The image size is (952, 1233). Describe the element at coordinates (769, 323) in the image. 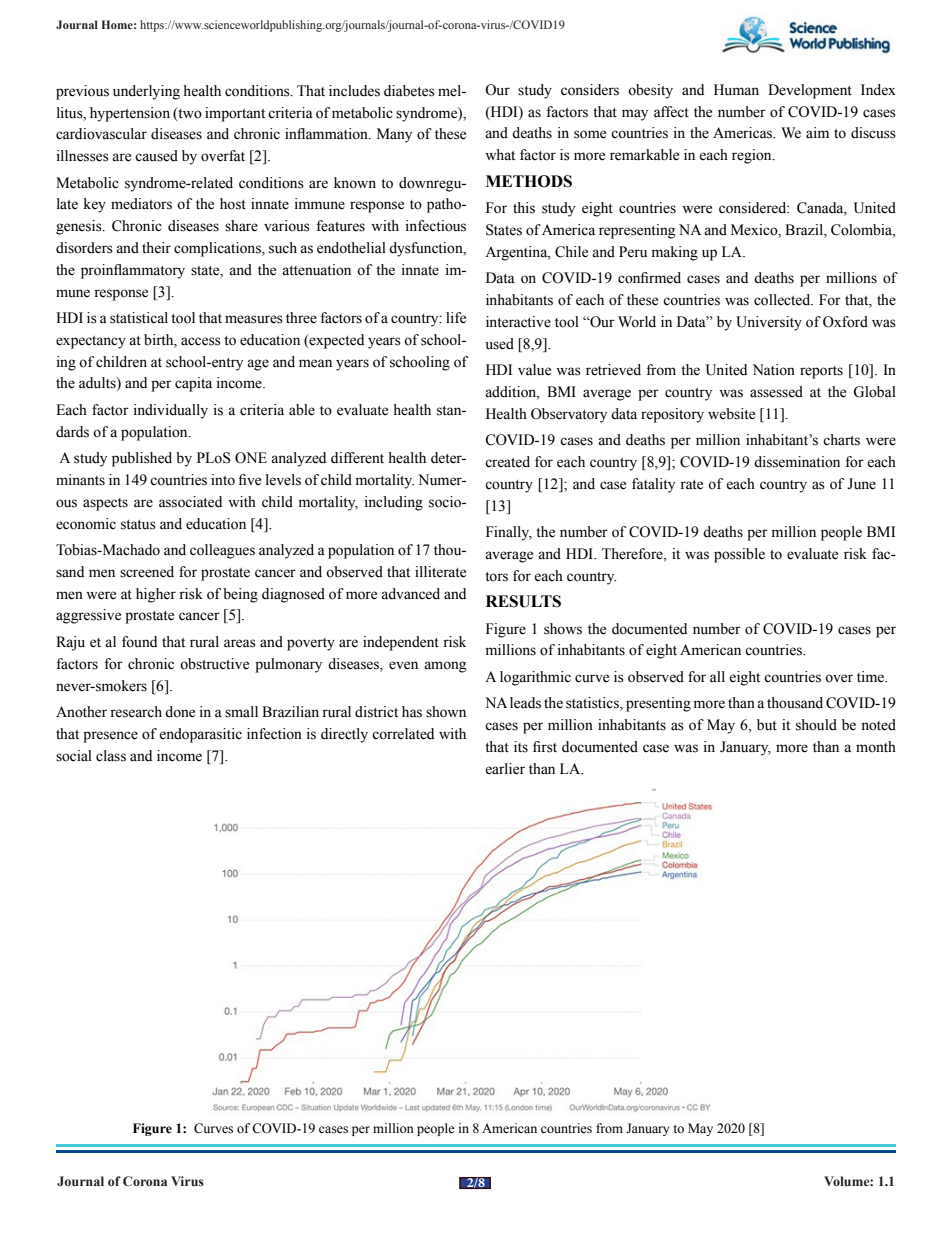

I see `University` at that location.
